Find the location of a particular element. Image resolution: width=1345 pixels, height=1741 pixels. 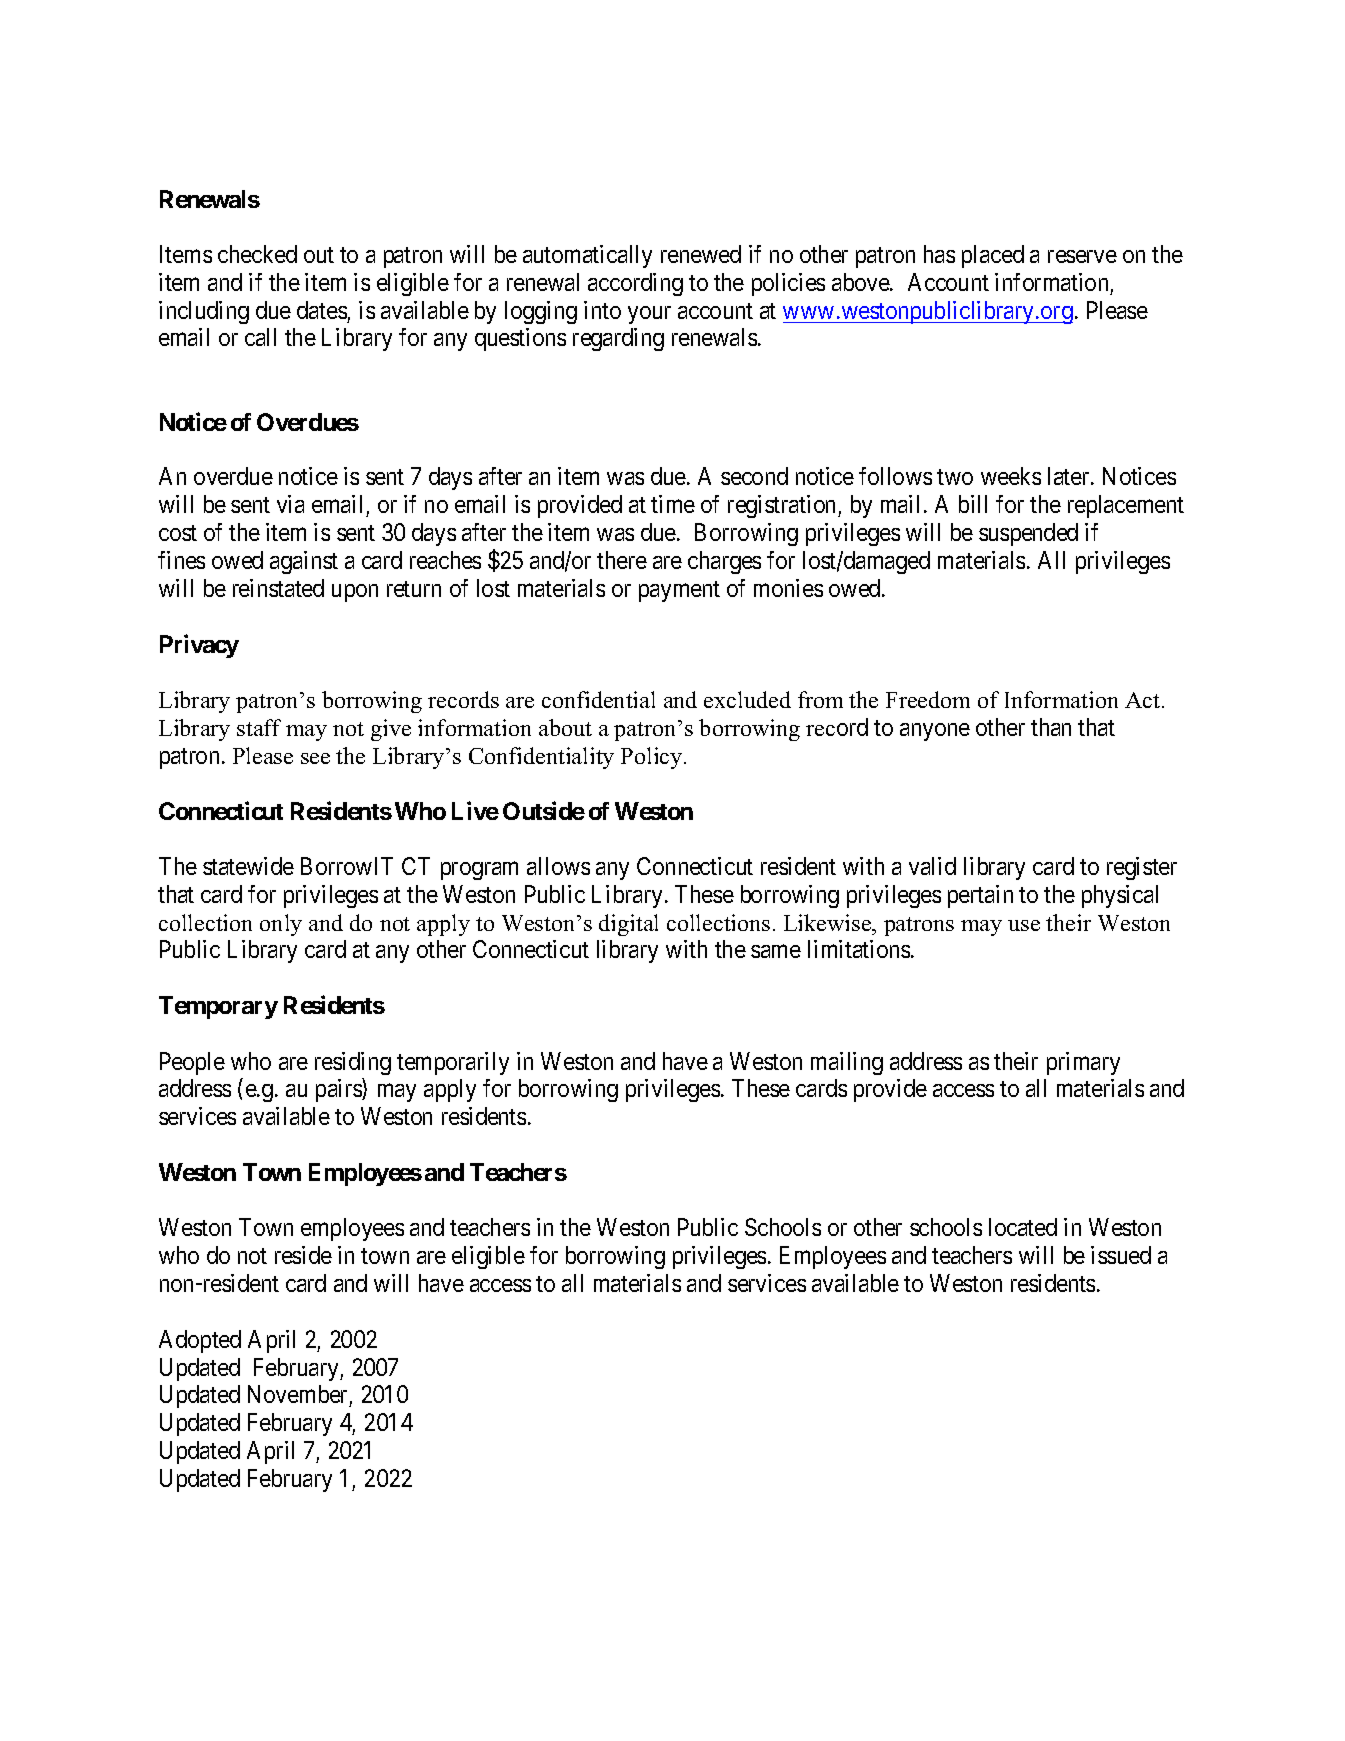

placed is located at coordinates (993, 256).
